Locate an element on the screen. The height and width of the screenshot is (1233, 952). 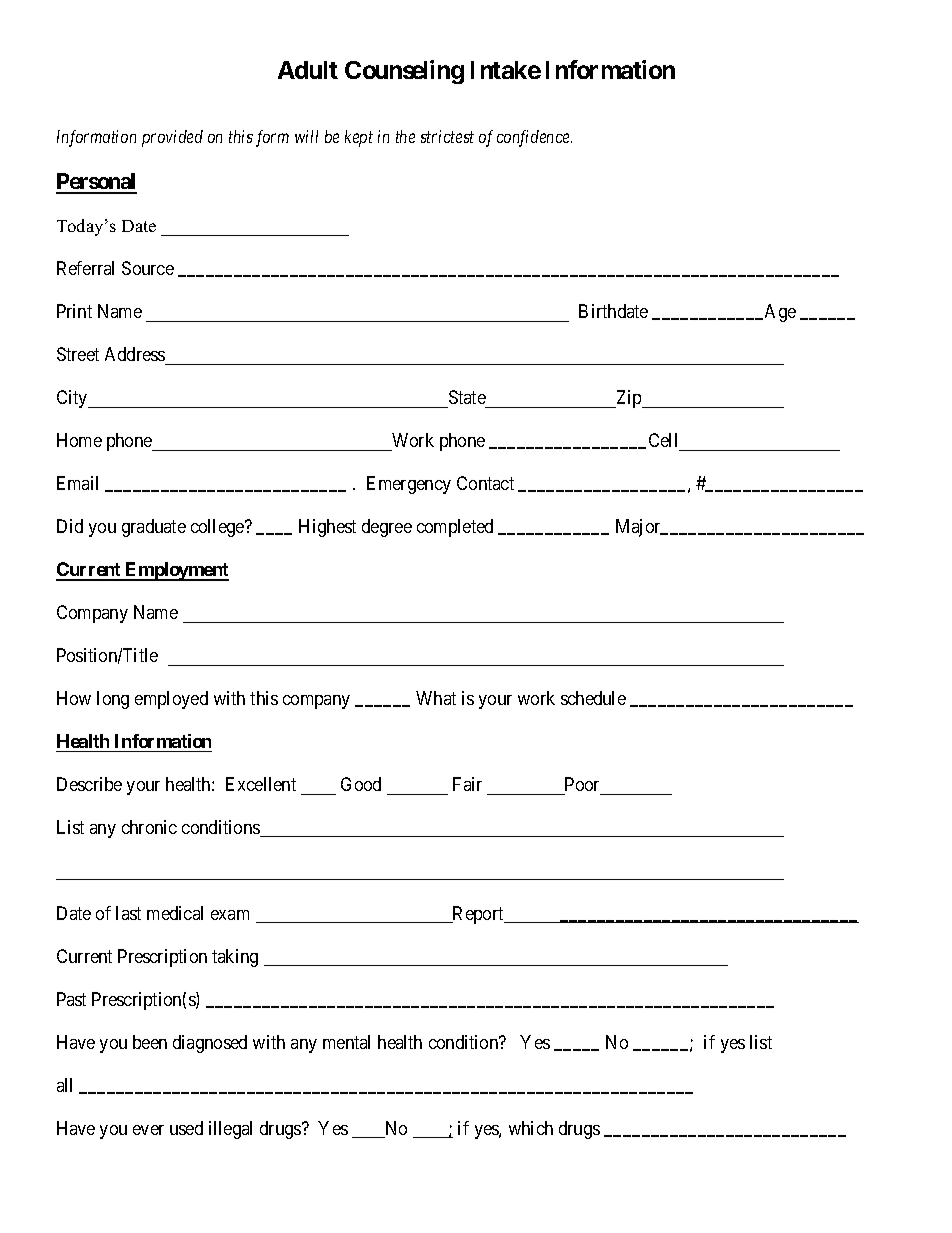
provided is located at coordinates (172, 138).
